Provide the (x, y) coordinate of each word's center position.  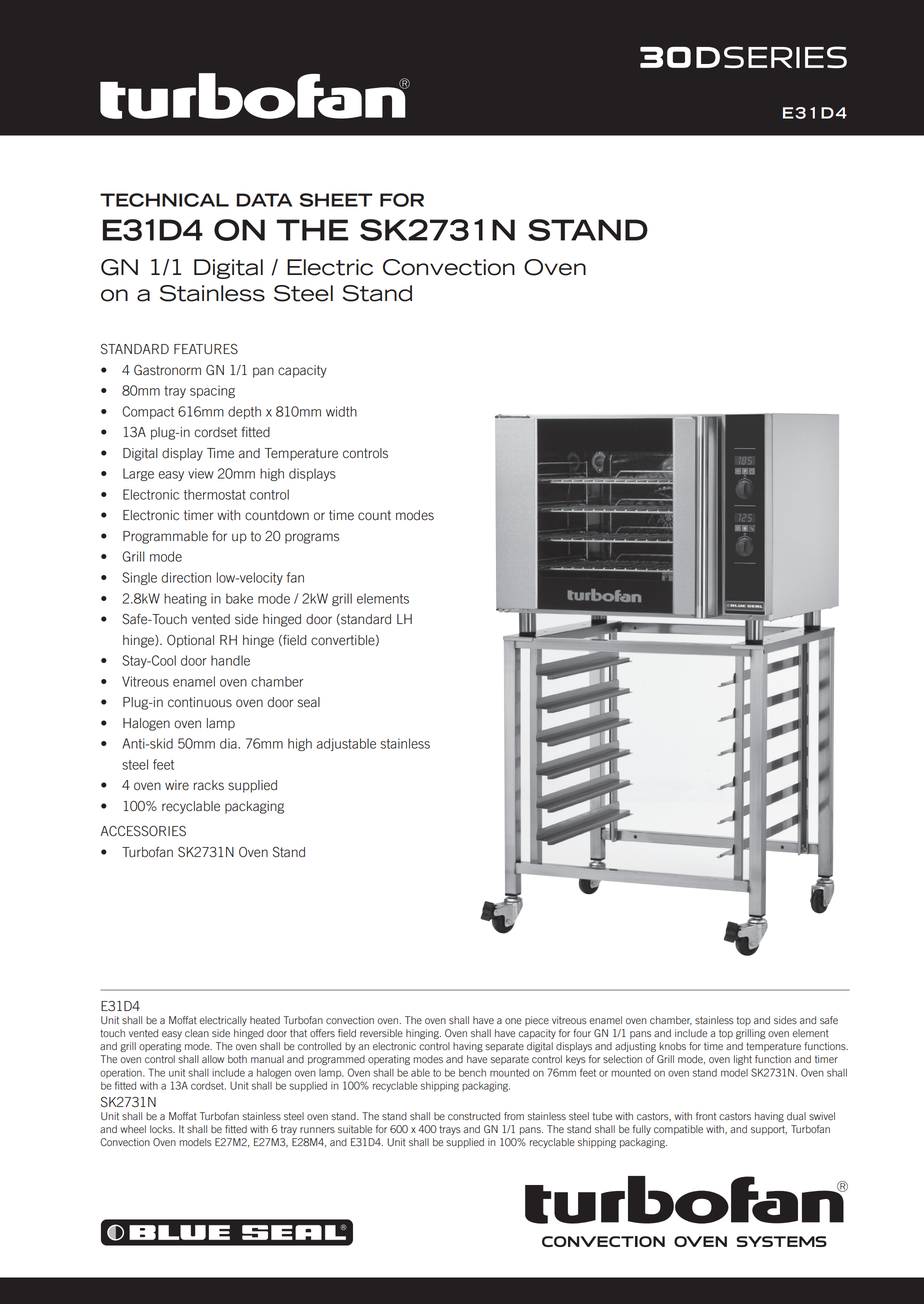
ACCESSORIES (143, 831)
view (201, 473)
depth (244, 412)
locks (162, 1129)
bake (239, 598)
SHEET (336, 200)
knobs (672, 1046)
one (513, 1021)
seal (309, 702)
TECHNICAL (164, 200)
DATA (264, 200)
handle (230, 660)
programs (312, 538)
